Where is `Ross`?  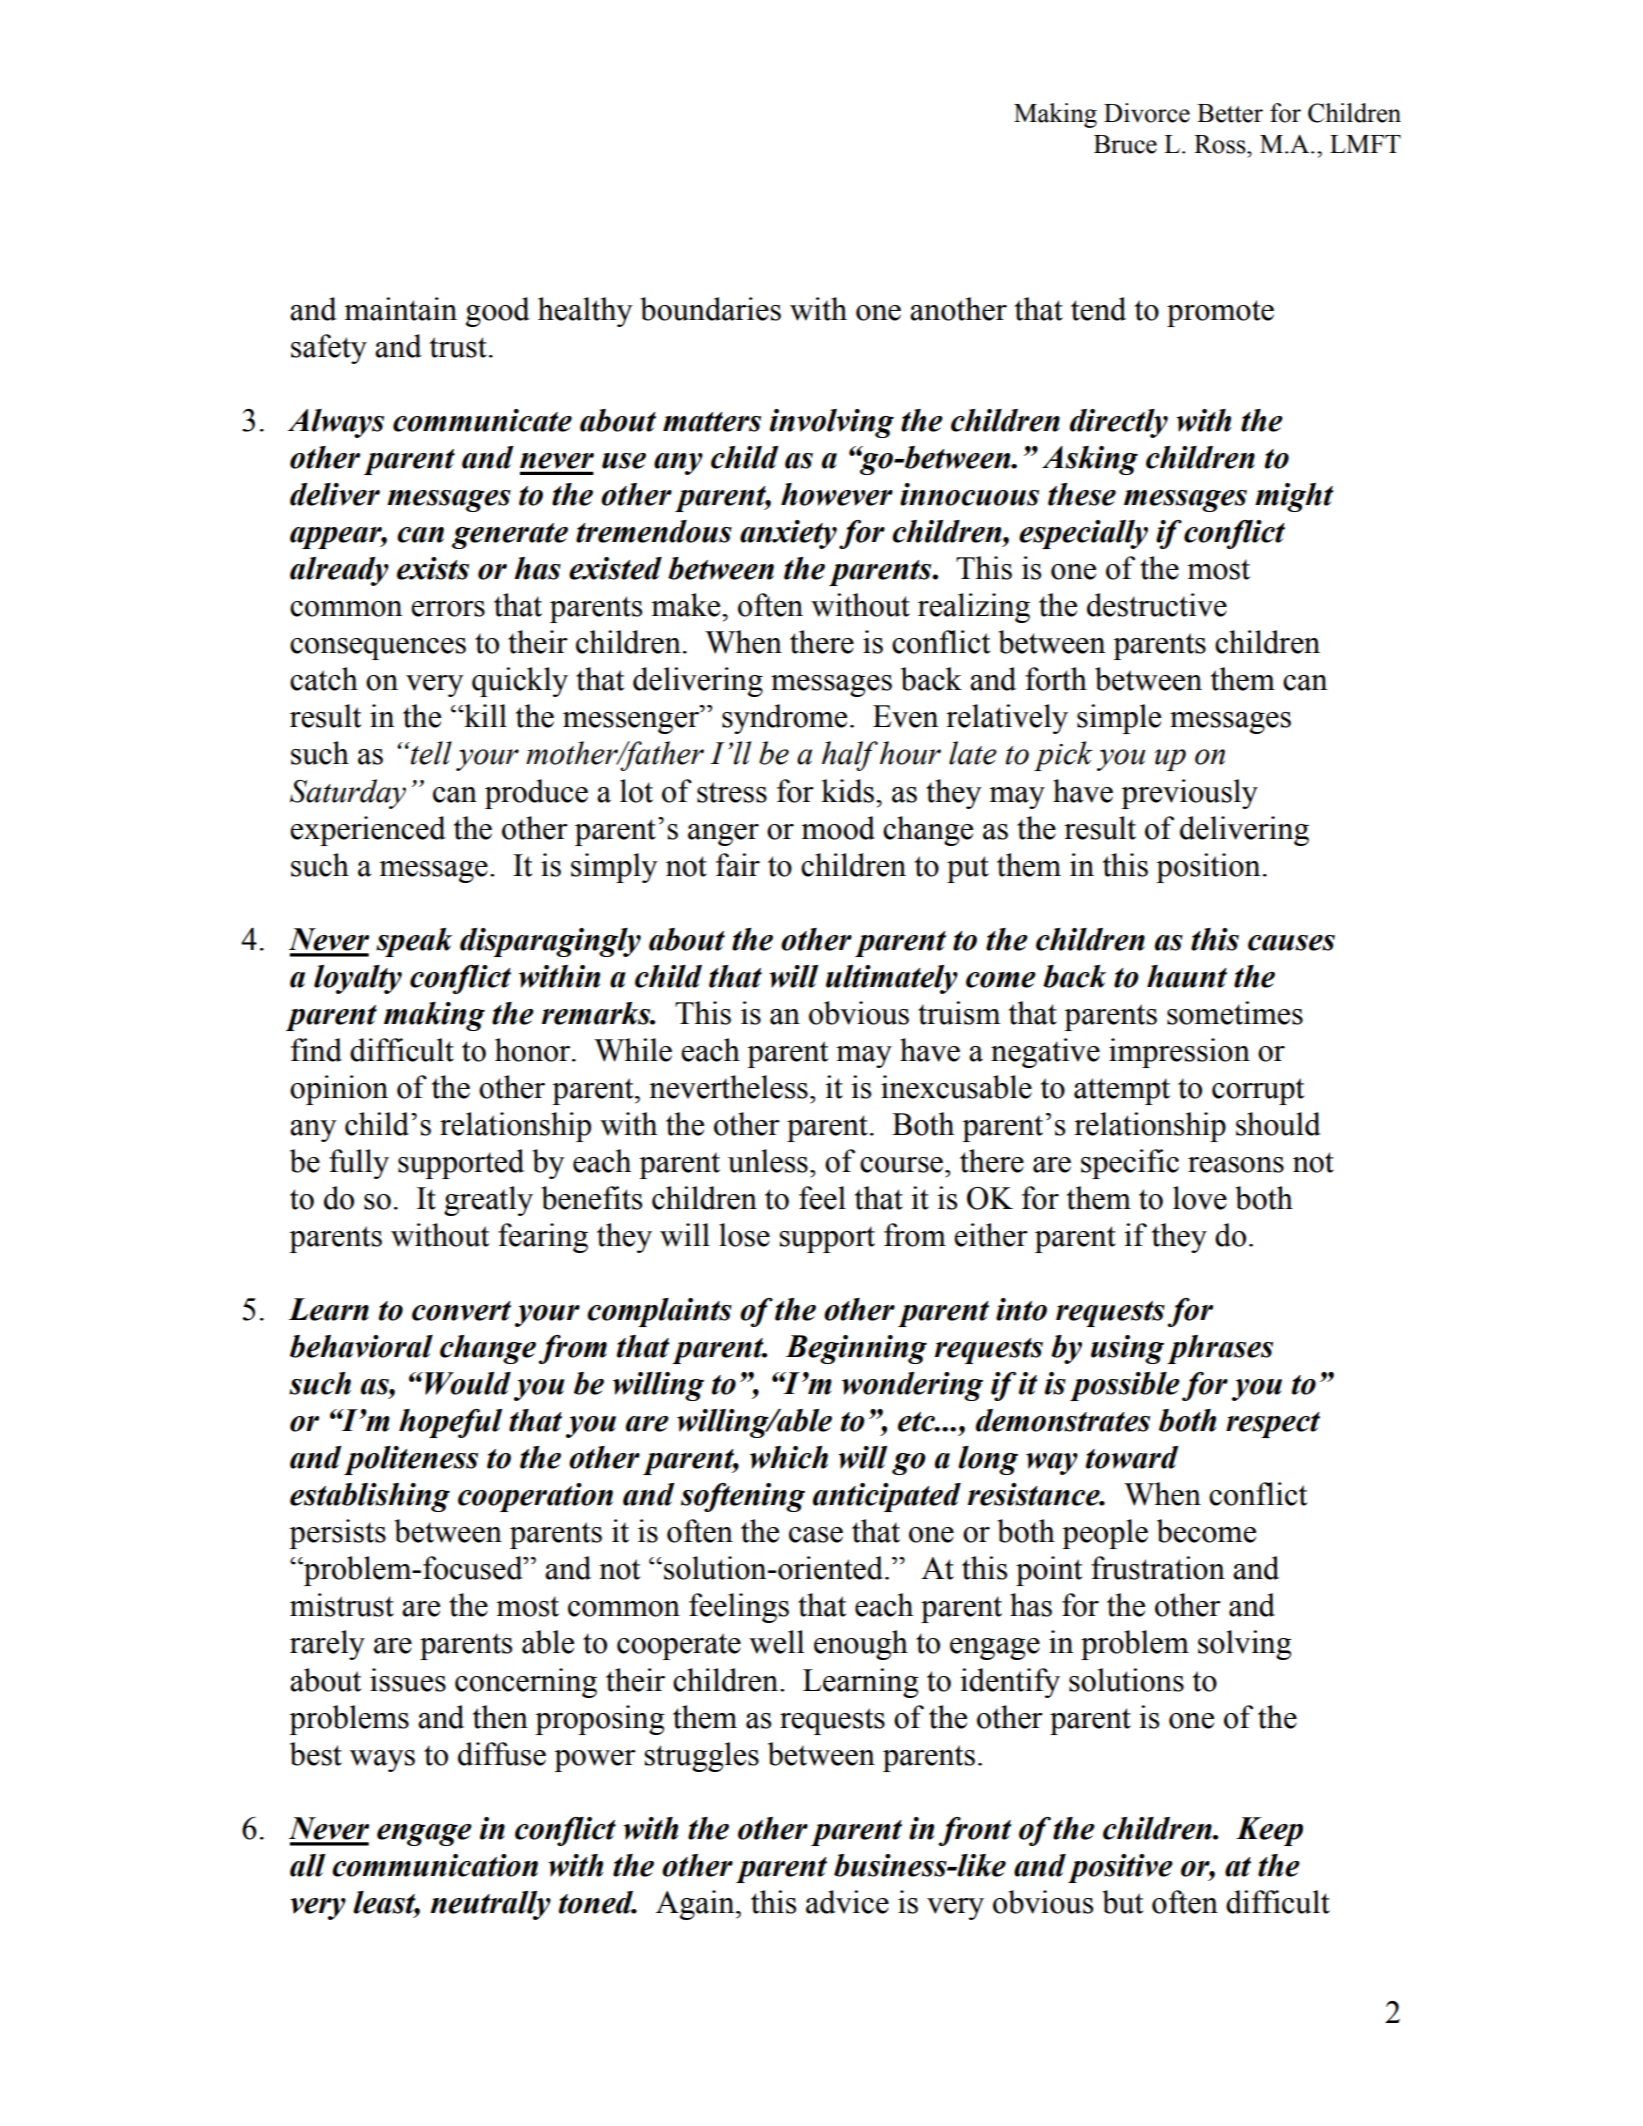 Ross is located at coordinates (1221, 144).
